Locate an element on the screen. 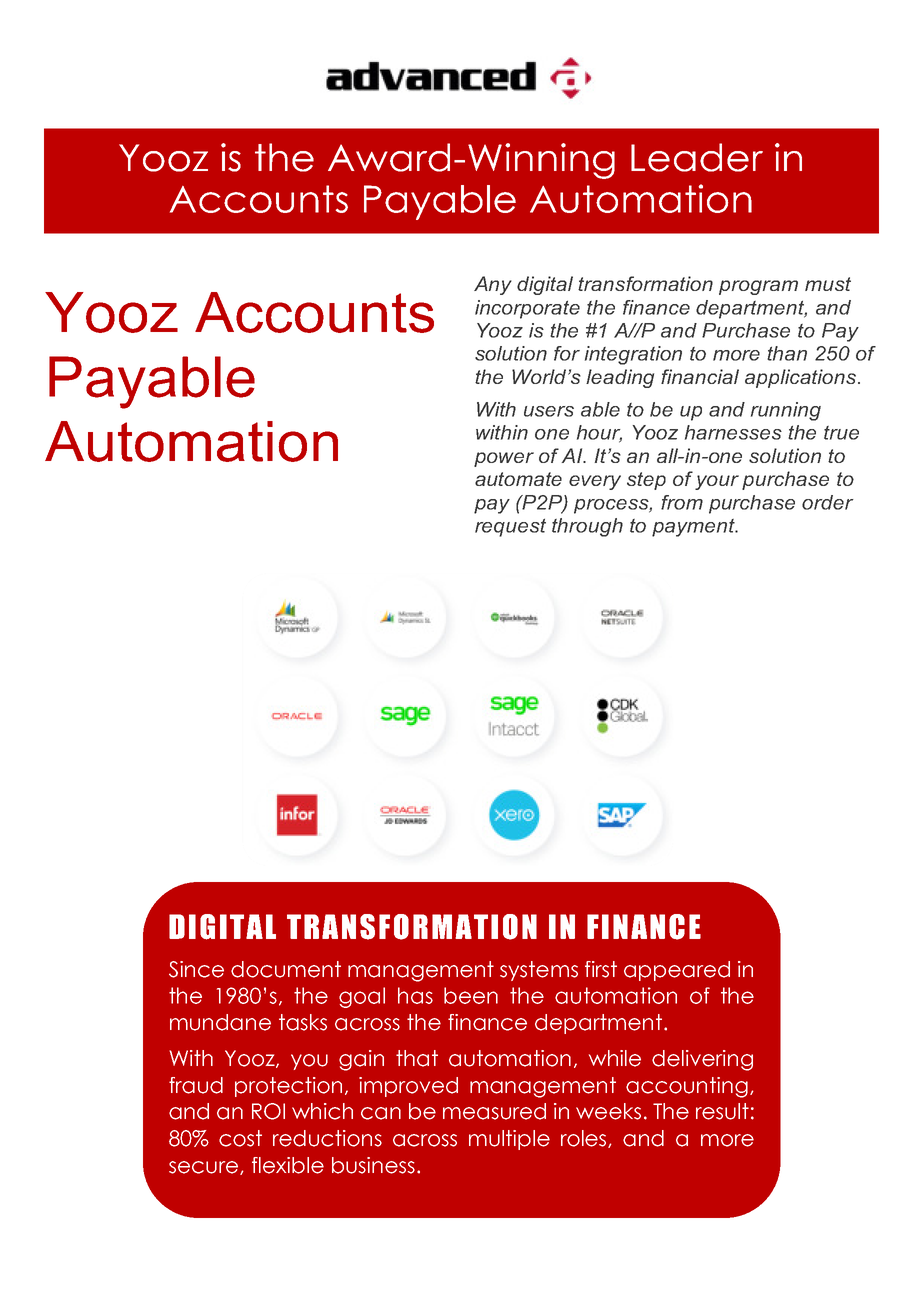  Leader is located at coordinates (697, 157).
